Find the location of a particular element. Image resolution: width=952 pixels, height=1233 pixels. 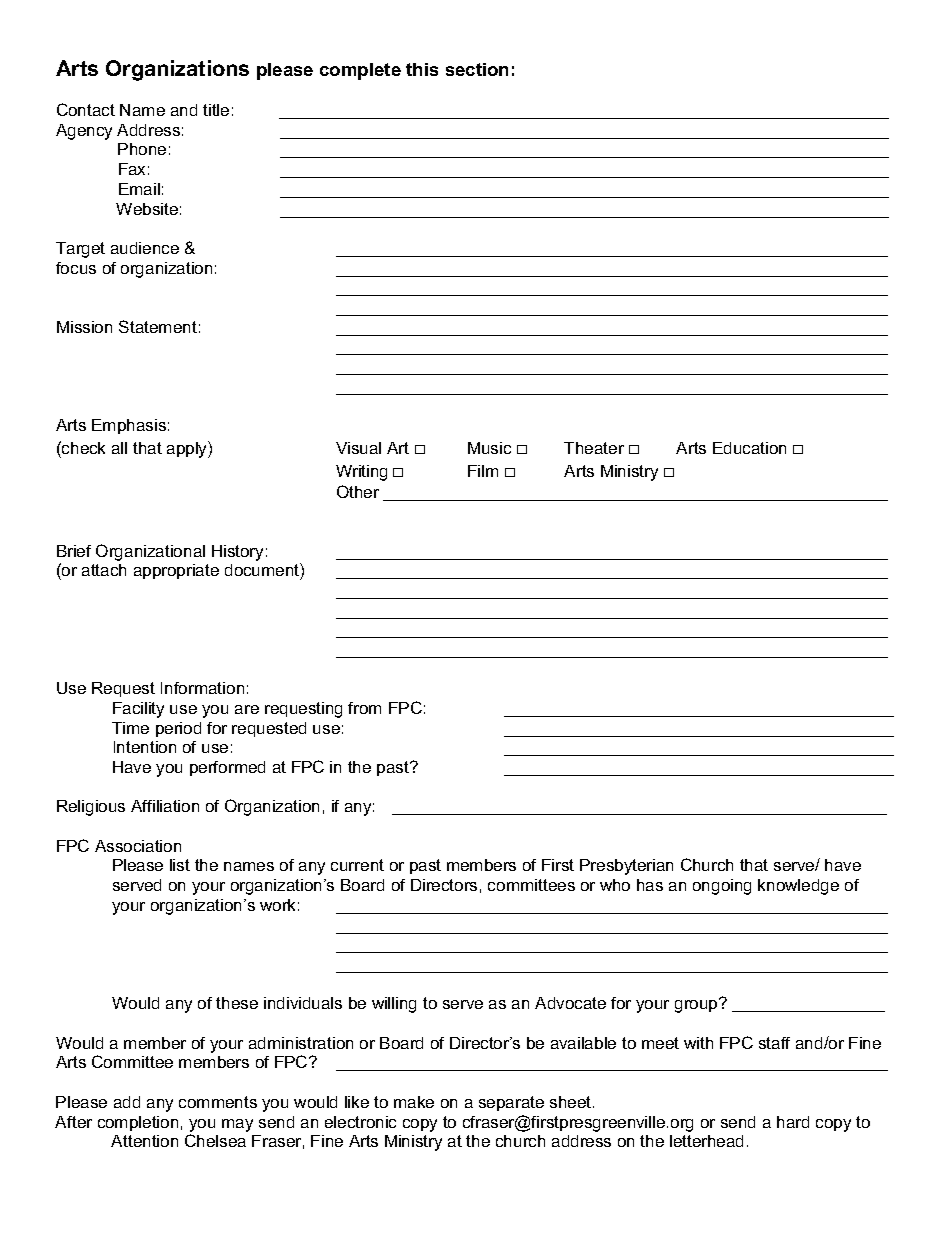

title is located at coordinates (216, 110).
